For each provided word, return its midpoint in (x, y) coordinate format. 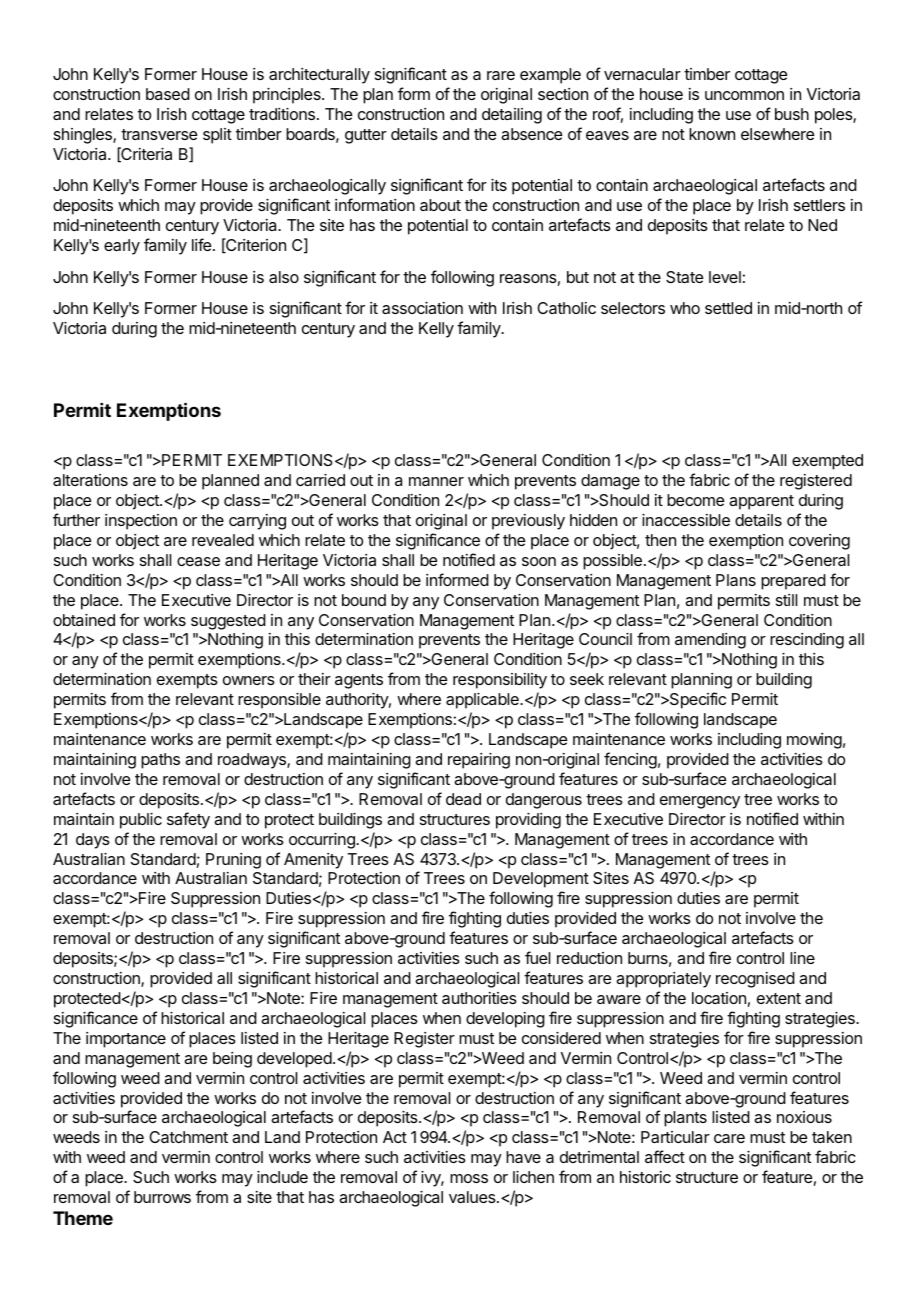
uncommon (744, 95)
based (168, 94)
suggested (228, 622)
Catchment (188, 1137)
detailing (512, 116)
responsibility (500, 681)
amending (710, 641)
